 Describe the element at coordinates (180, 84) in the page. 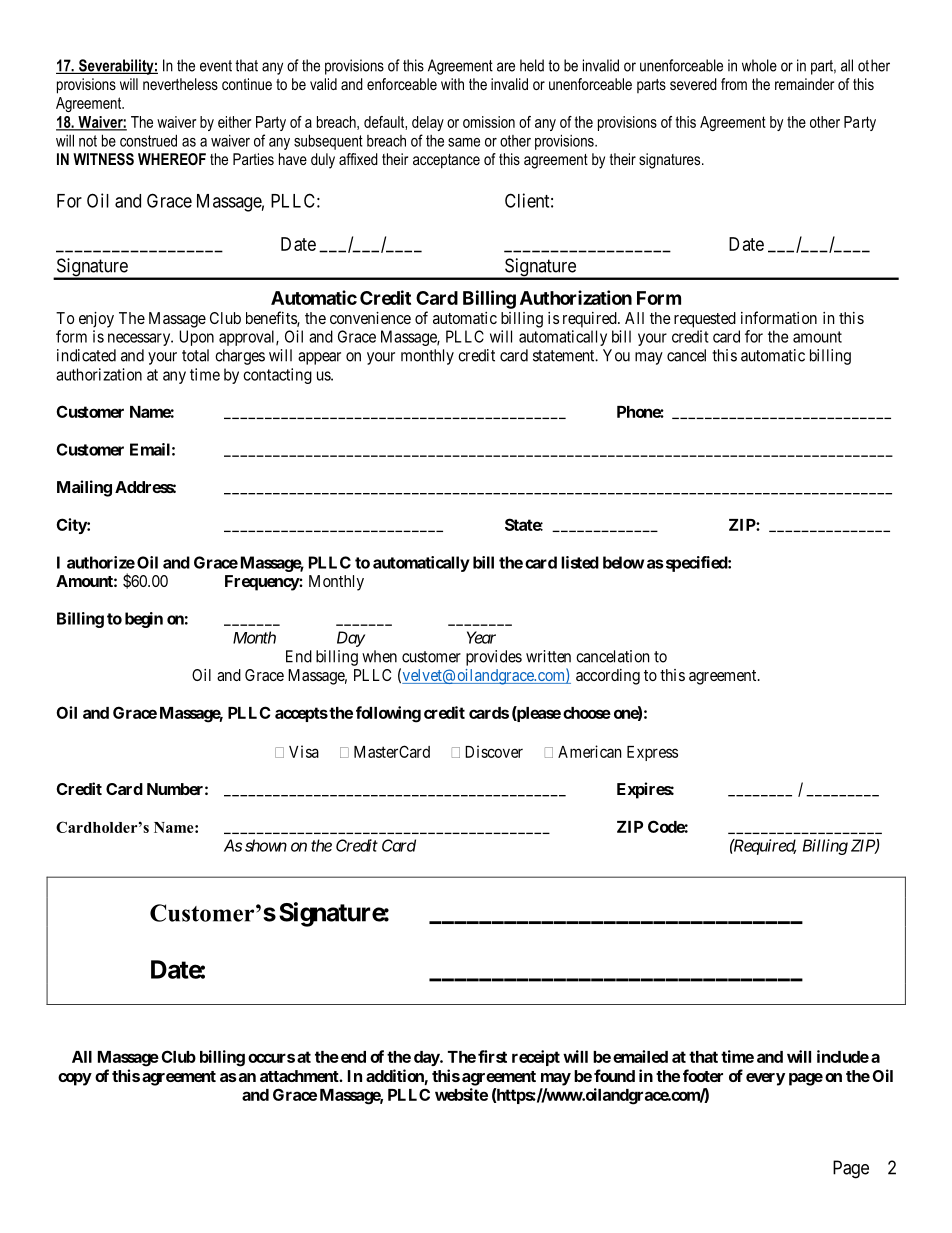

I see `nevertheless` at that location.
